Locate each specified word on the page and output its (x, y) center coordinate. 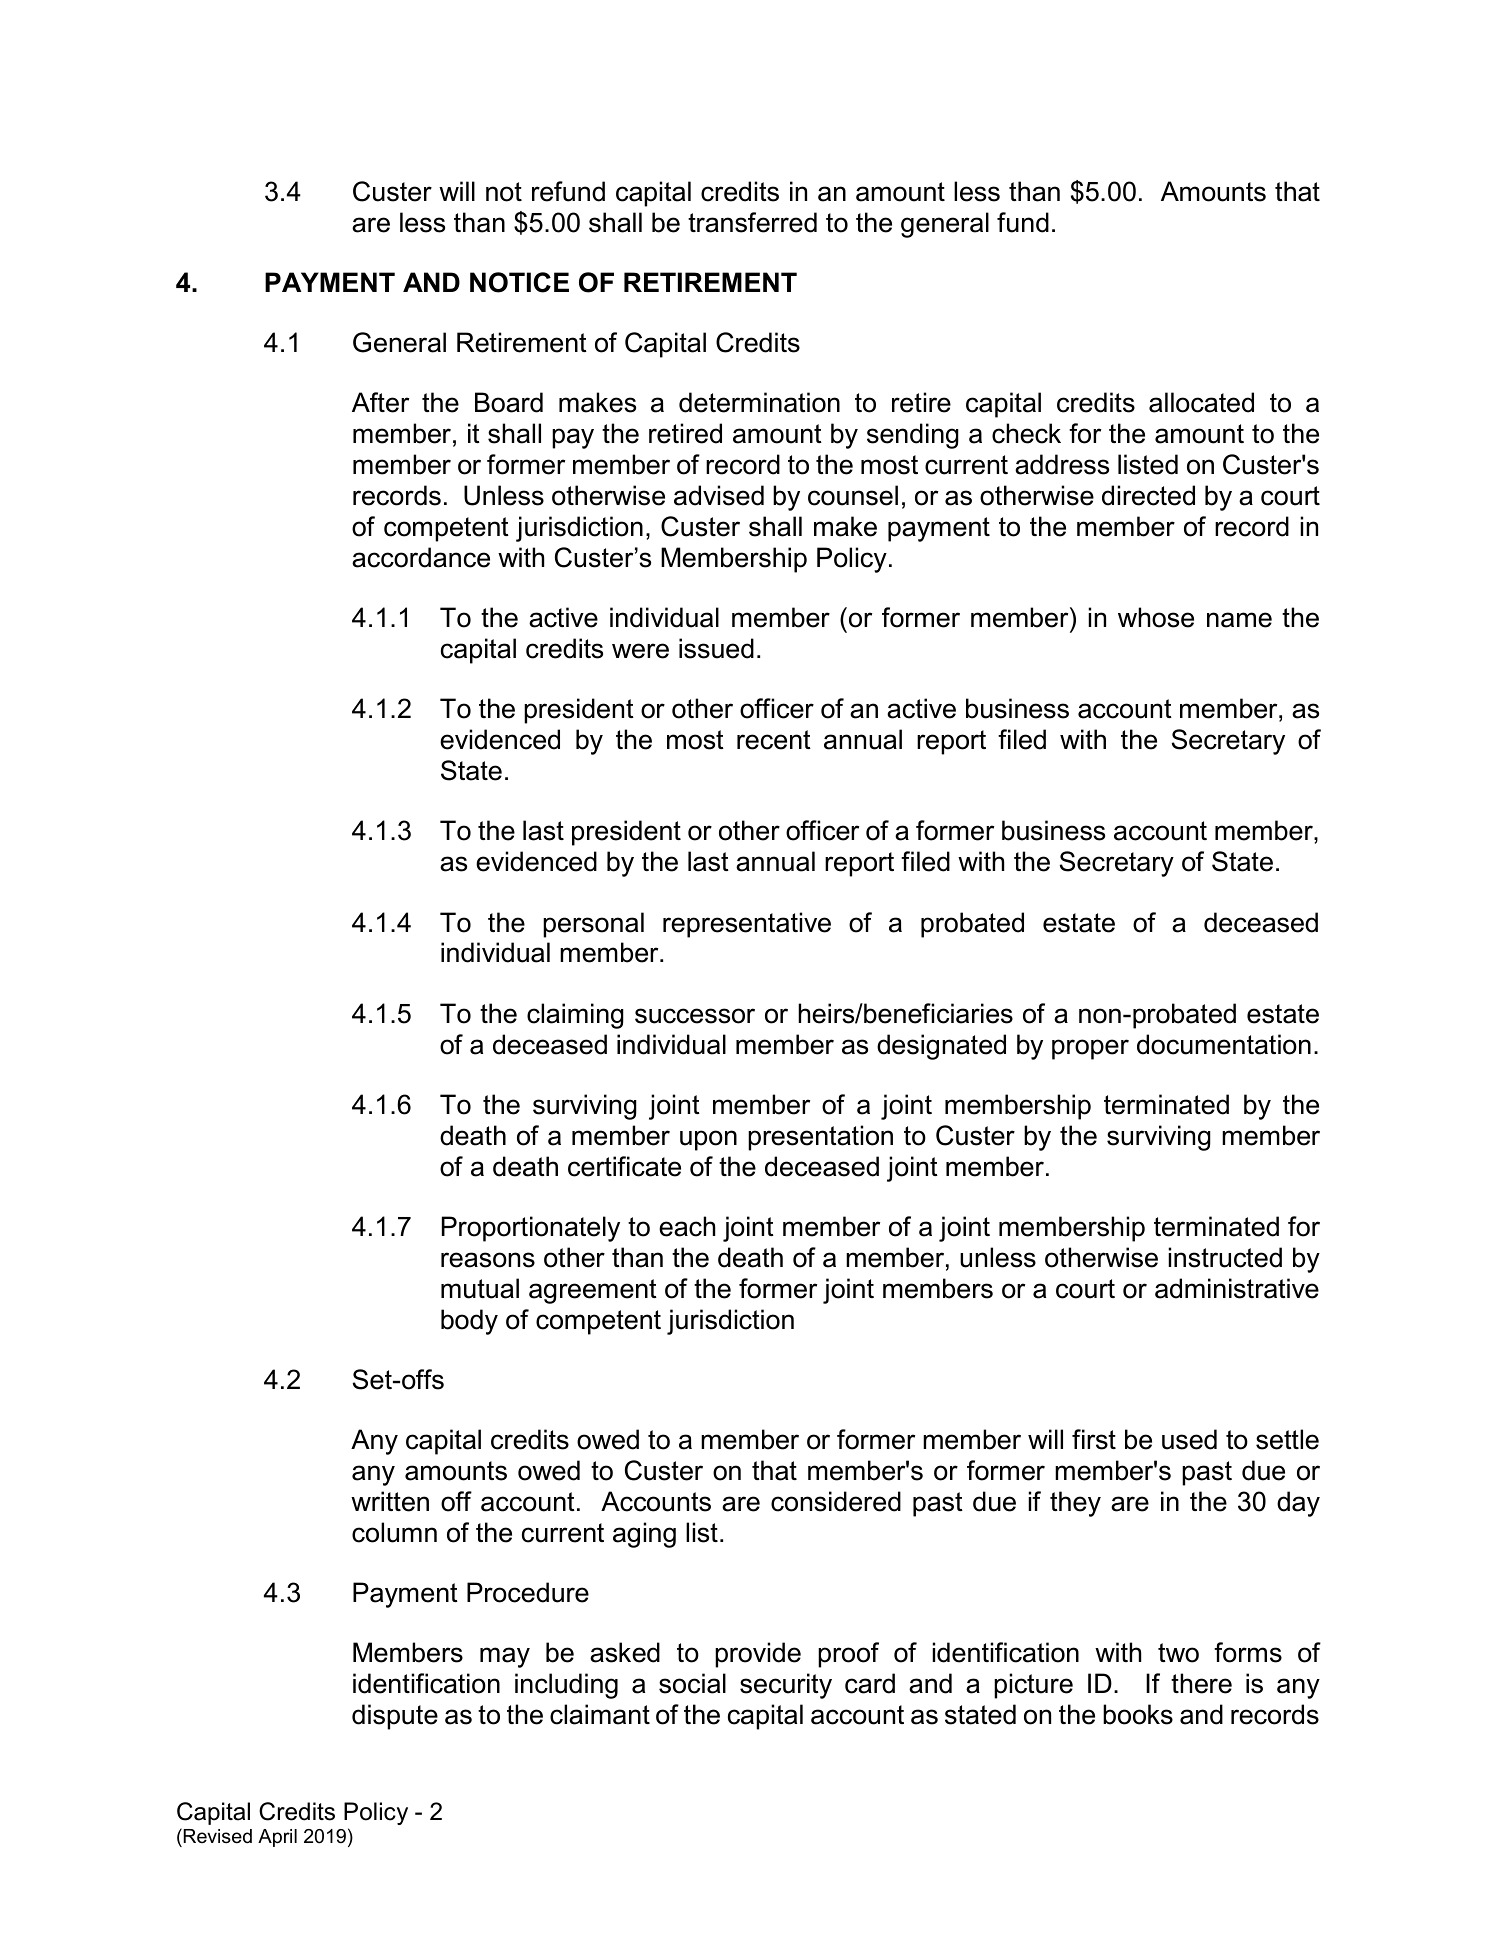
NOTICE (519, 282)
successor (695, 1016)
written (390, 1501)
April (277, 1838)
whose (1156, 617)
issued (716, 648)
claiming (575, 1016)
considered (836, 1501)
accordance (421, 557)
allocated (1201, 402)
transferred (752, 222)
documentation (1224, 1044)
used (1189, 1439)
